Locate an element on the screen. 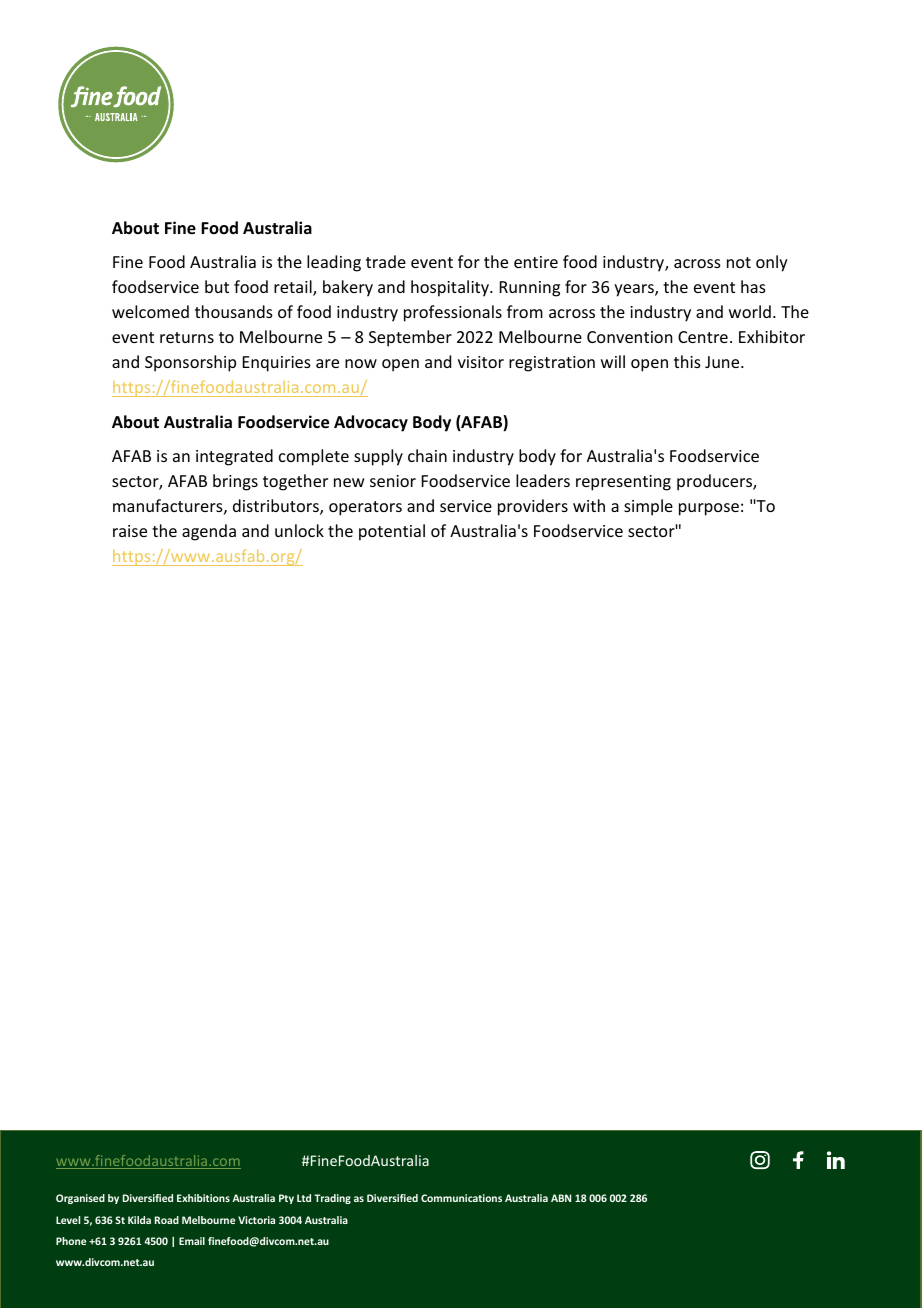 The image size is (924, 1308). Communications is located at coordinates (461, 1198).
